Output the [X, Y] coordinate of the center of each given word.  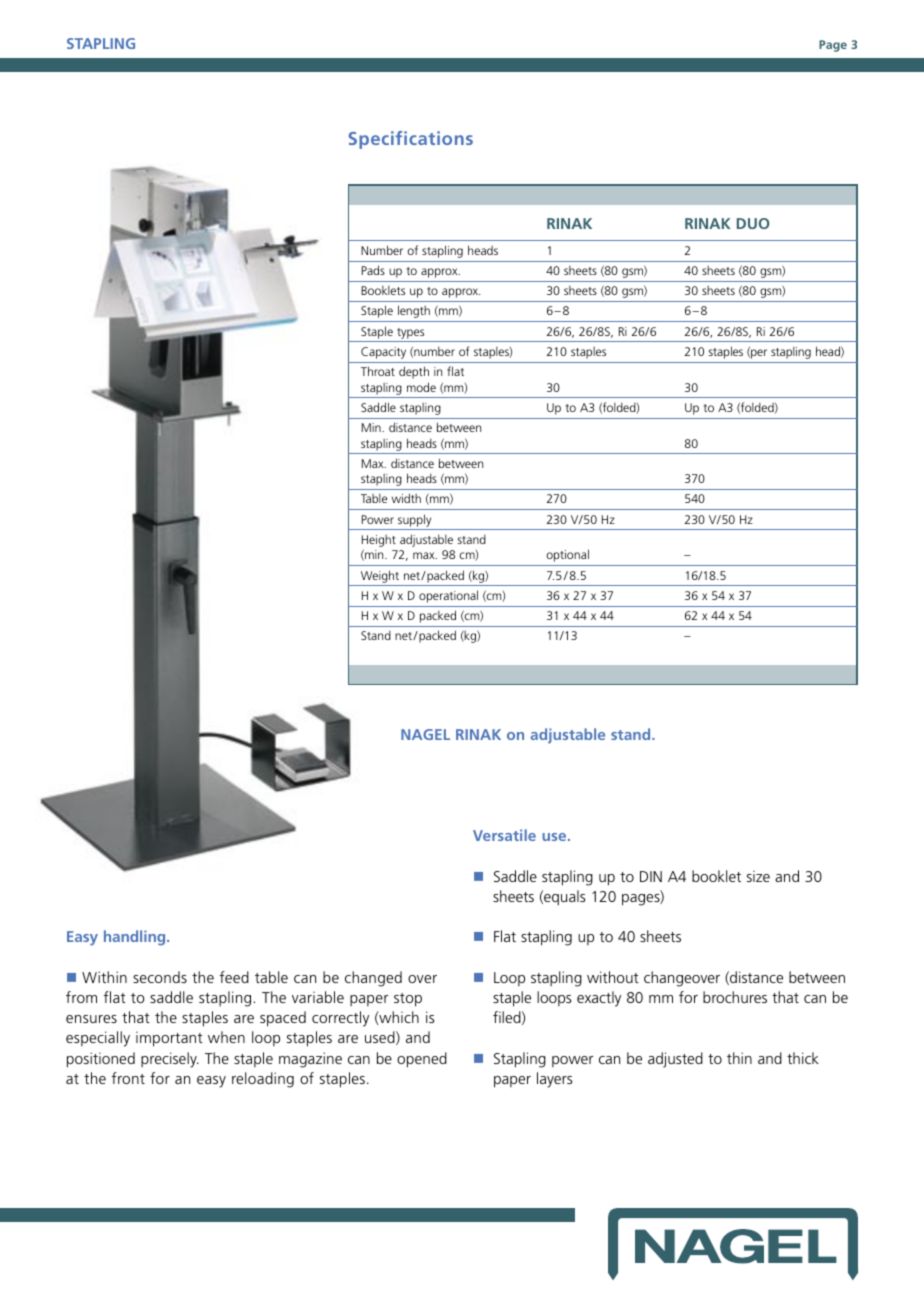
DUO [753, 223]
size [758, 876]
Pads [373, 270]
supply [414, 520]
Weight [380, 576]
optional [567, 555]
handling [136, 938]
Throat [378, 371]
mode [421, 387]
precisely [170, 1060]
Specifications [411, 140]
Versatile [504, 835]
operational [448, 596]
